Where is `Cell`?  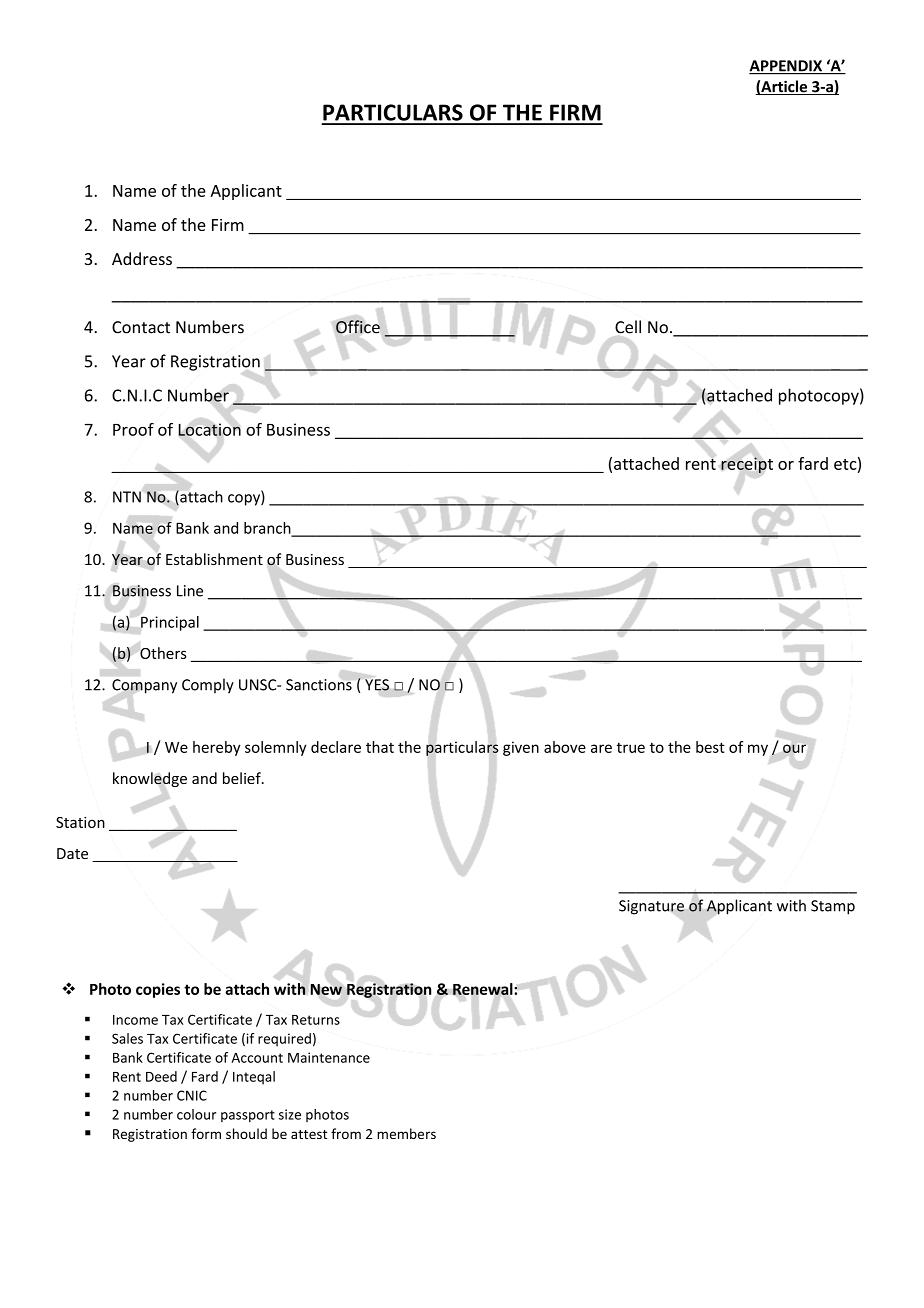
Cell is located at coordinates (628, 327).
